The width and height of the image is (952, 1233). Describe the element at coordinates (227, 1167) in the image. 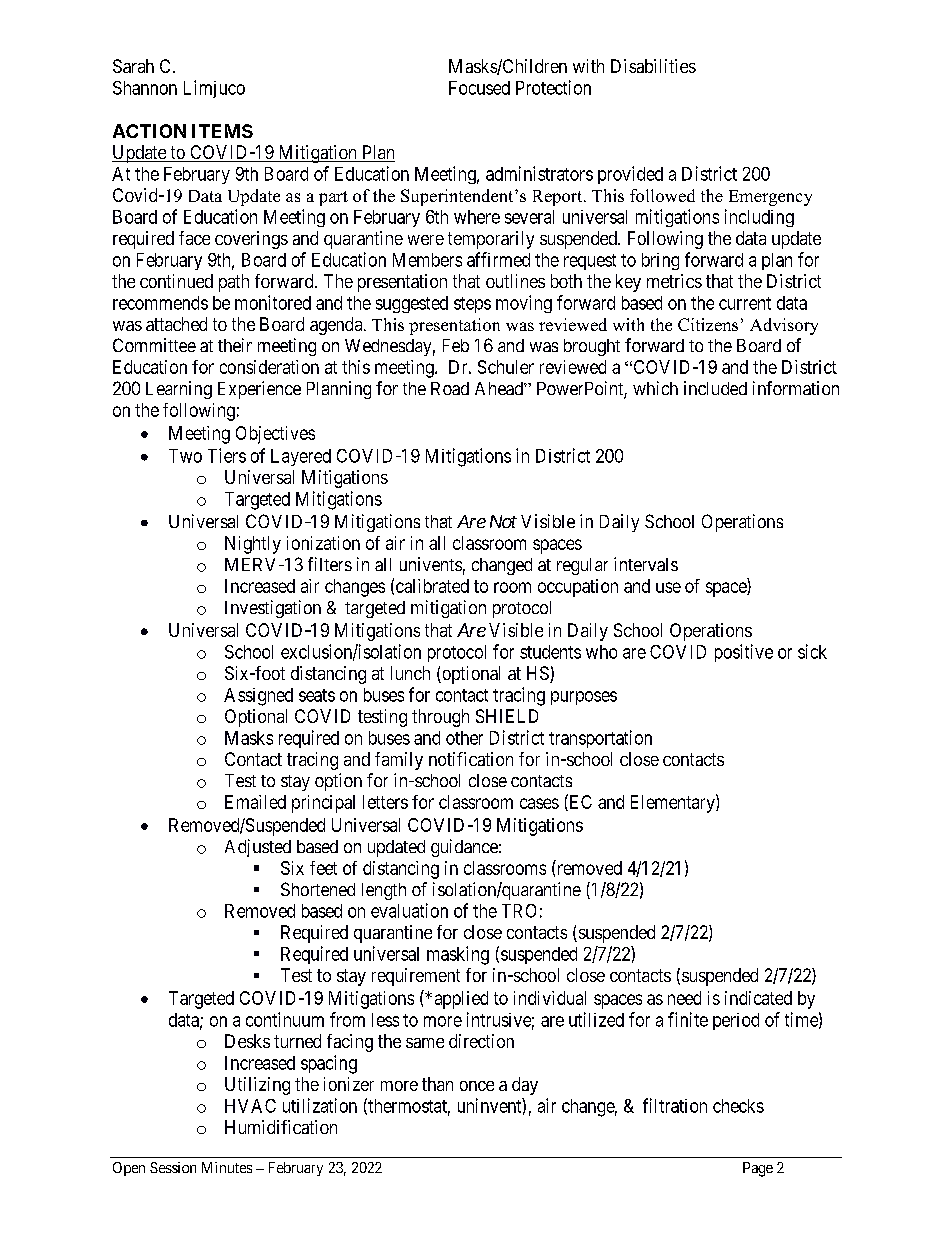

I see `Minutes` at that location.
